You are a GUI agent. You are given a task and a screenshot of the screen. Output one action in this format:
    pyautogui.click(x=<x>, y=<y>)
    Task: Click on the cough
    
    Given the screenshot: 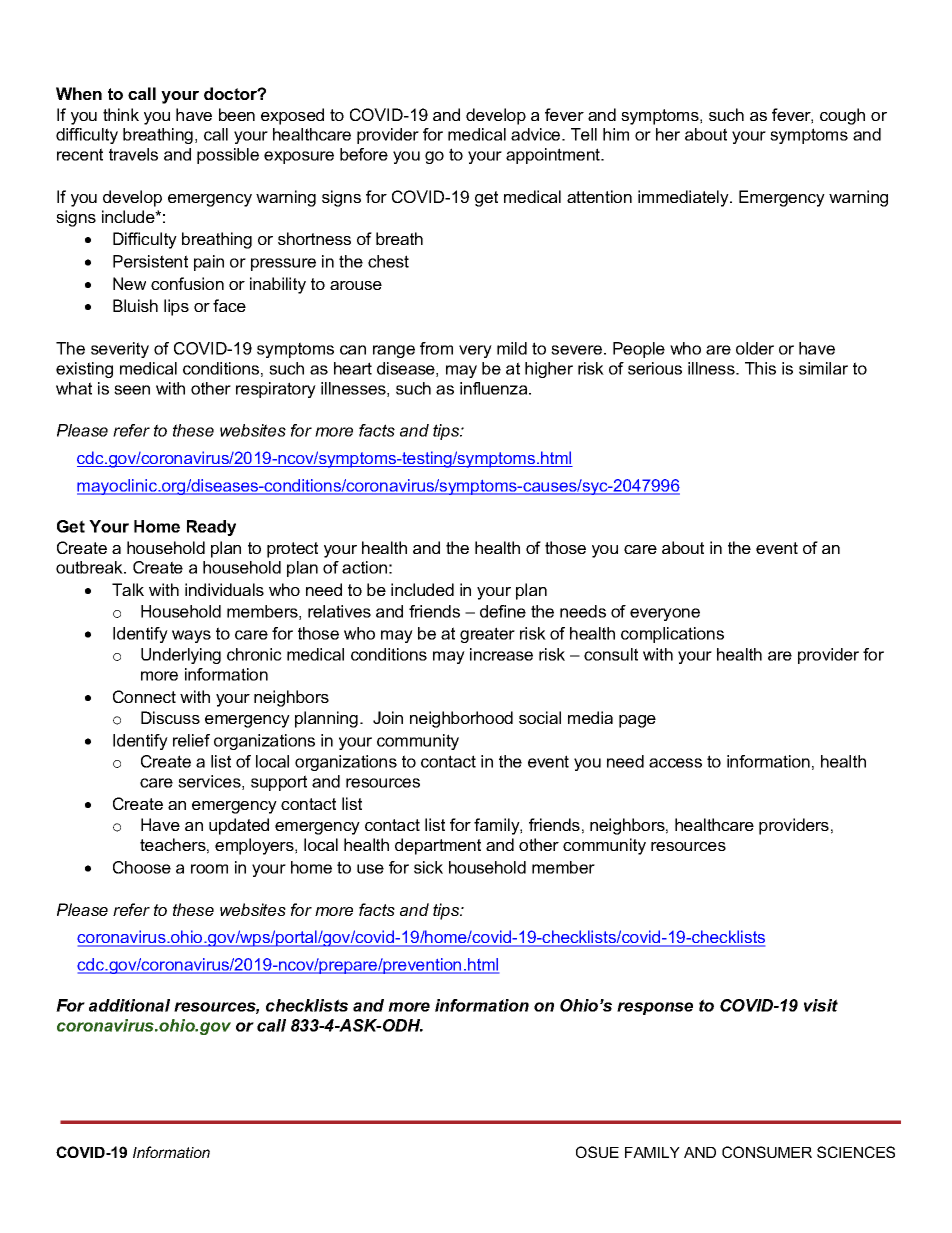 What is the action you would take?
    pyautogui.click(x=842, y=116)
